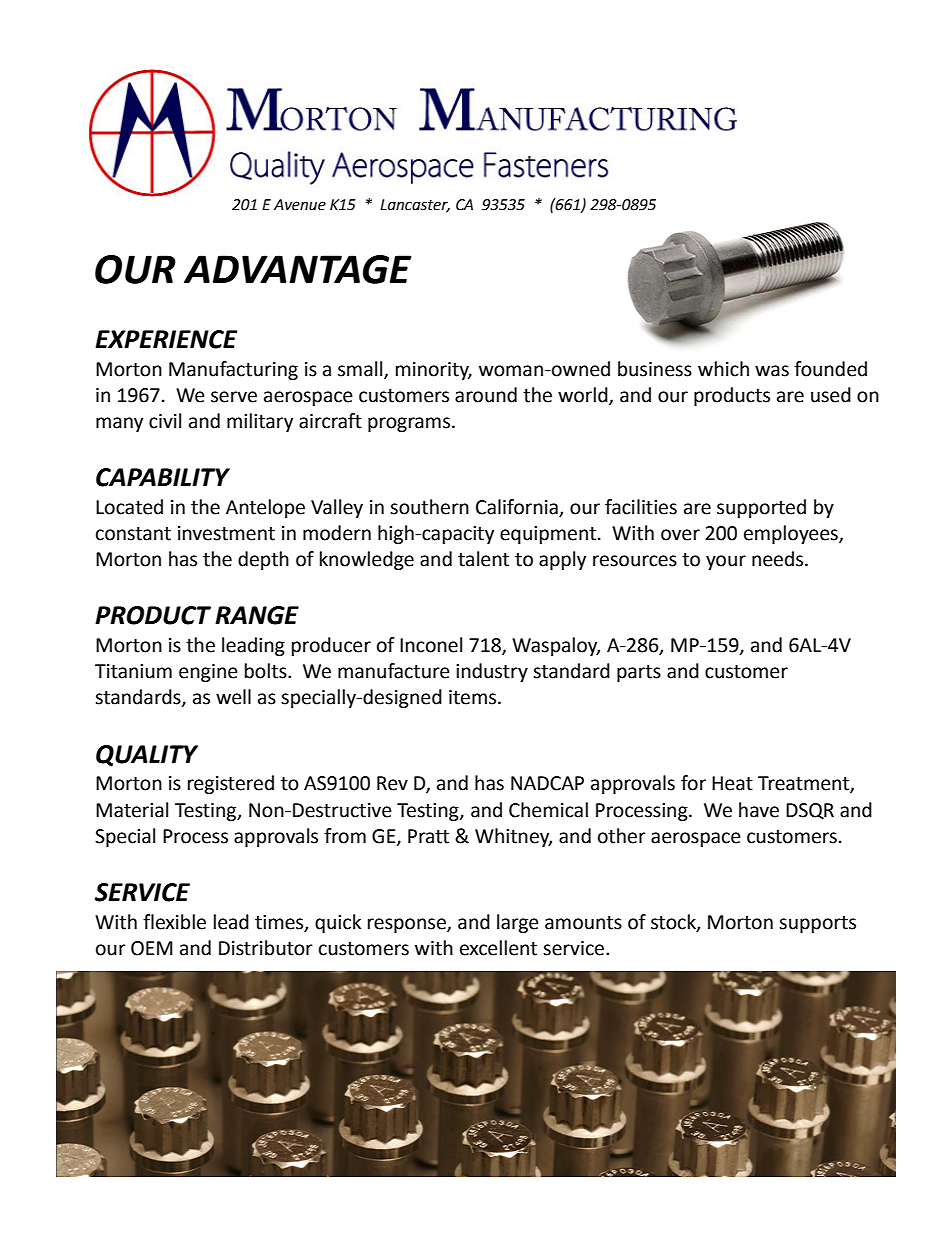 The image size is (952, 1233). Describe the element at coordinates (415, 206) in the image. I see `Lancaster` at that location.
